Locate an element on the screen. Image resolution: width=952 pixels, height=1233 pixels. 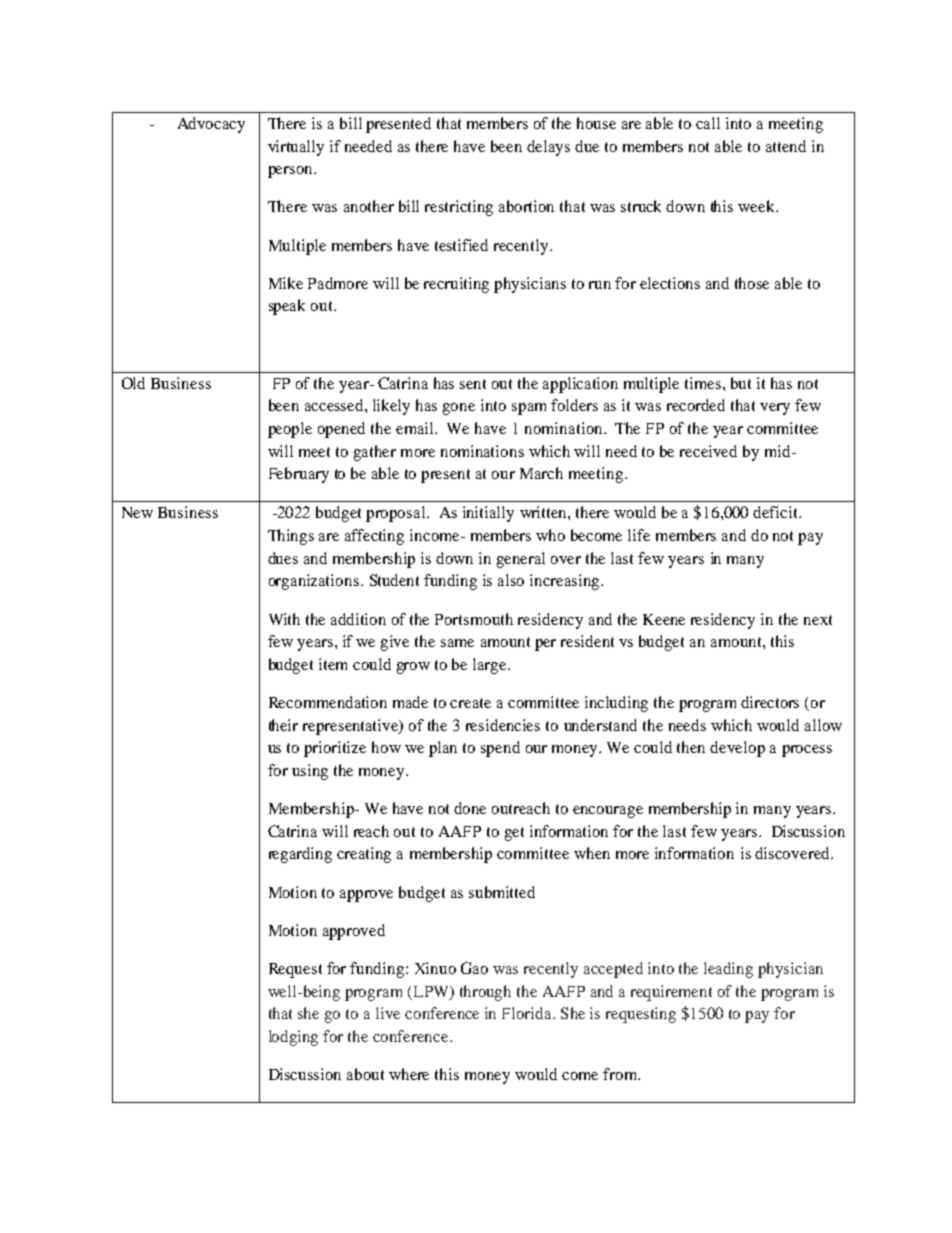
gone is located at coordinates (459, 409).
